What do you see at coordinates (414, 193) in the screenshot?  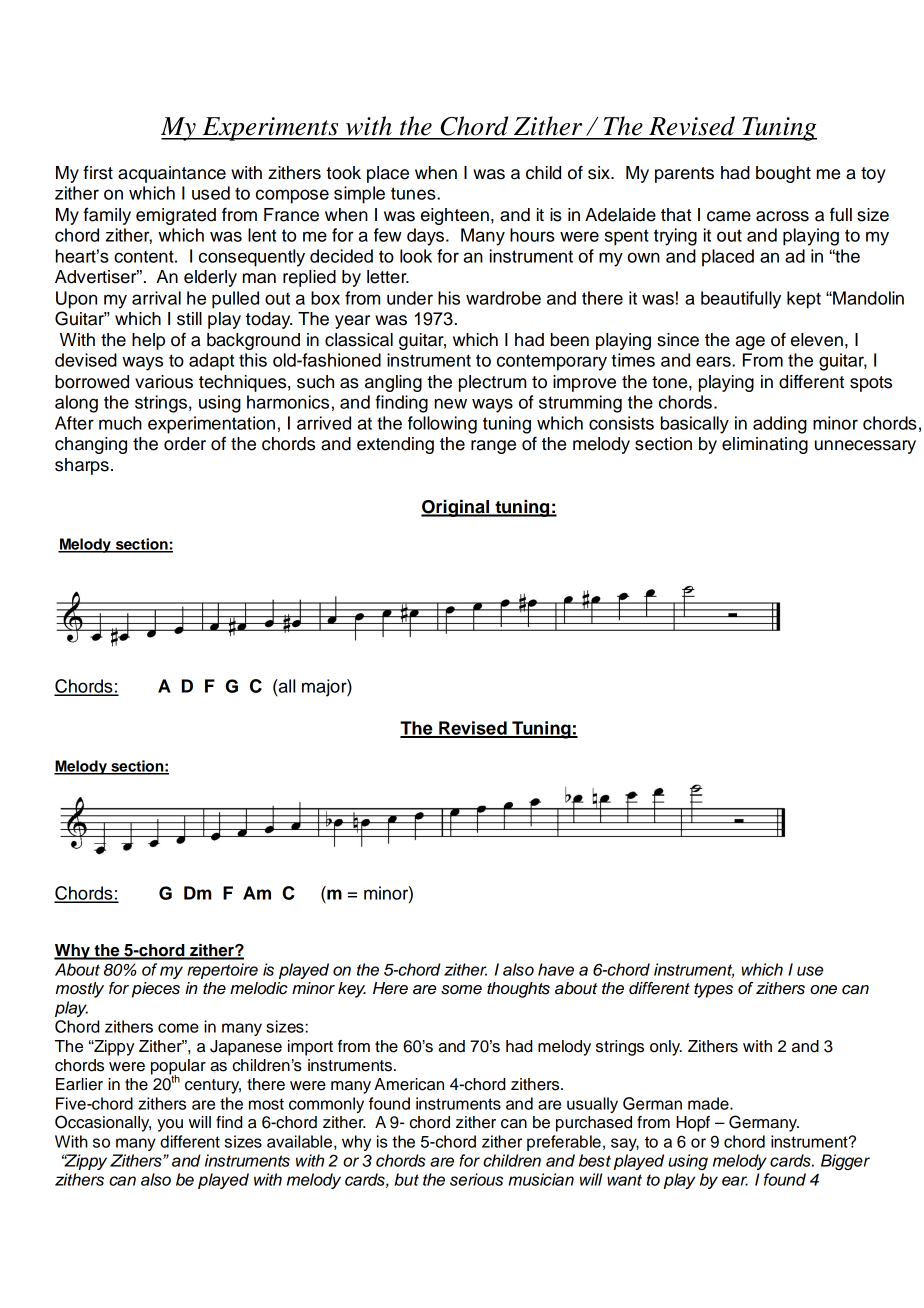 I see `tunes` at bounding box center [414, 193].
